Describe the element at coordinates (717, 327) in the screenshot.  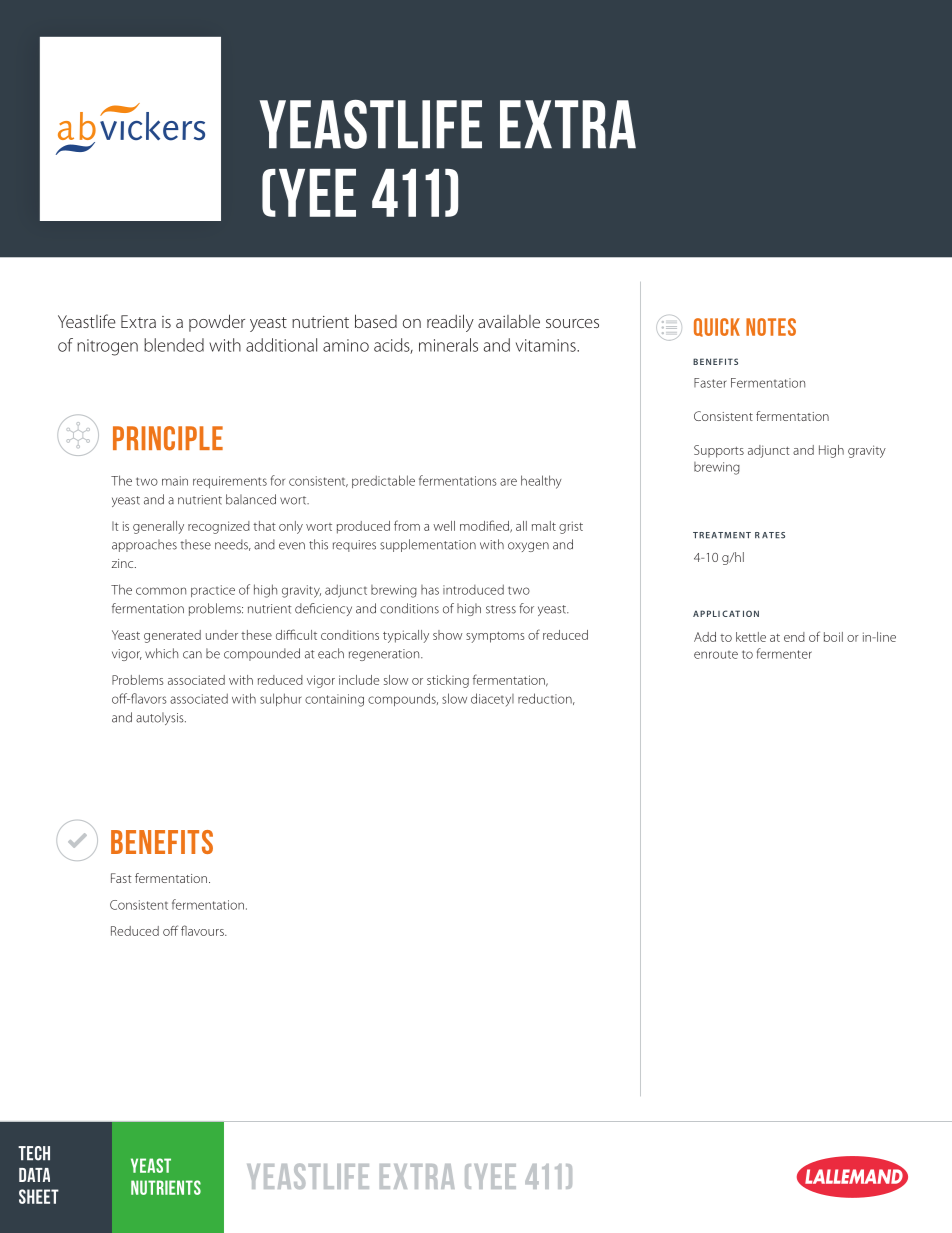
I see `Quick` at that location.
